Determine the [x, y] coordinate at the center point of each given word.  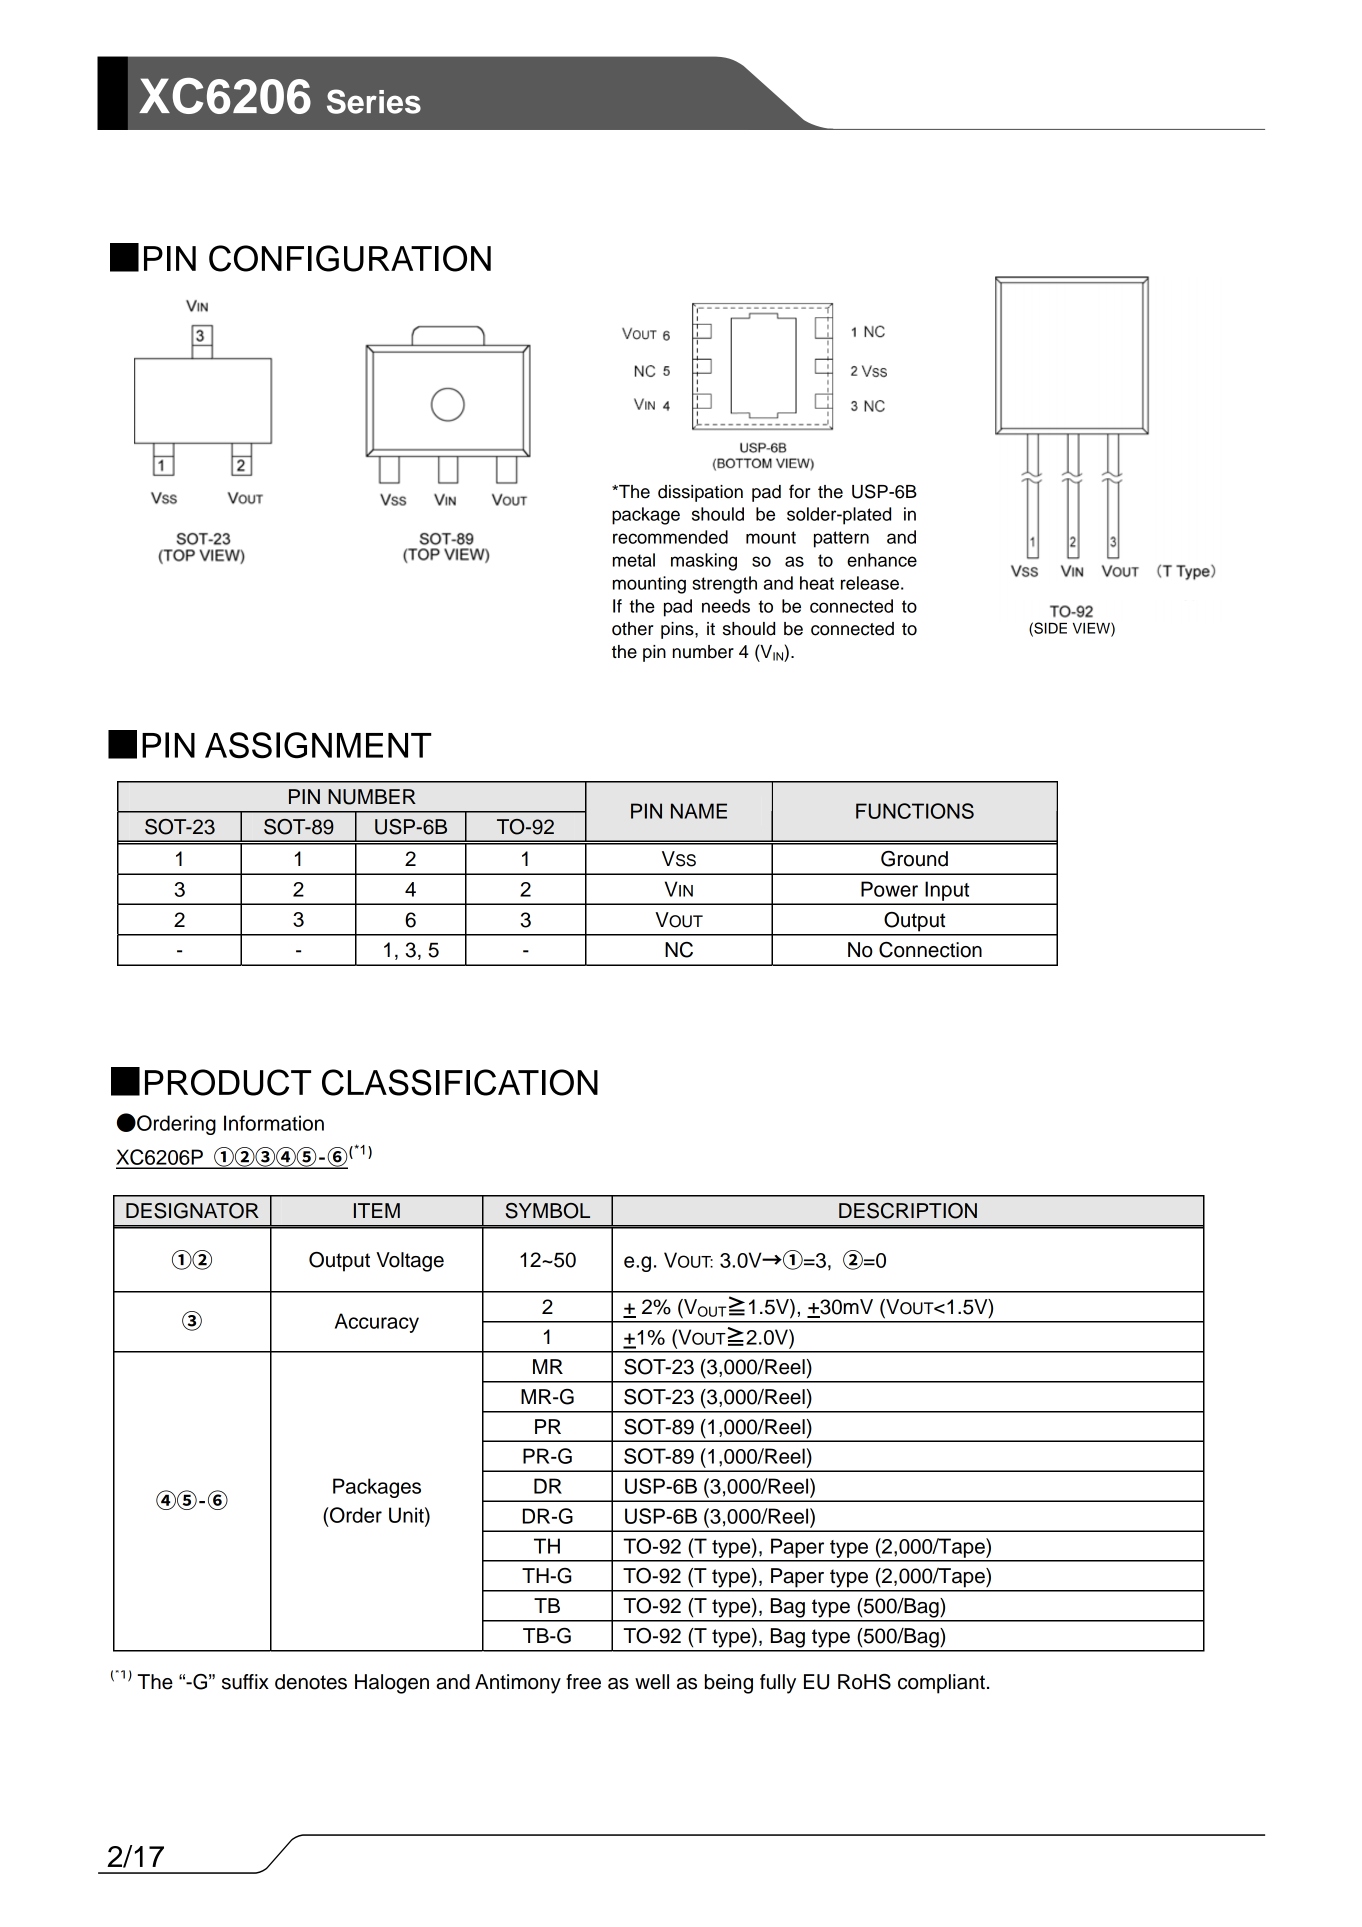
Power [889, 889]
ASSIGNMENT [318, 745]
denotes [311, 1682]
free [583, 1682]
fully [778, 1684]
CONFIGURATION [350, 258]
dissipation [700, 493]
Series [374, 101]
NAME [699, 811]
